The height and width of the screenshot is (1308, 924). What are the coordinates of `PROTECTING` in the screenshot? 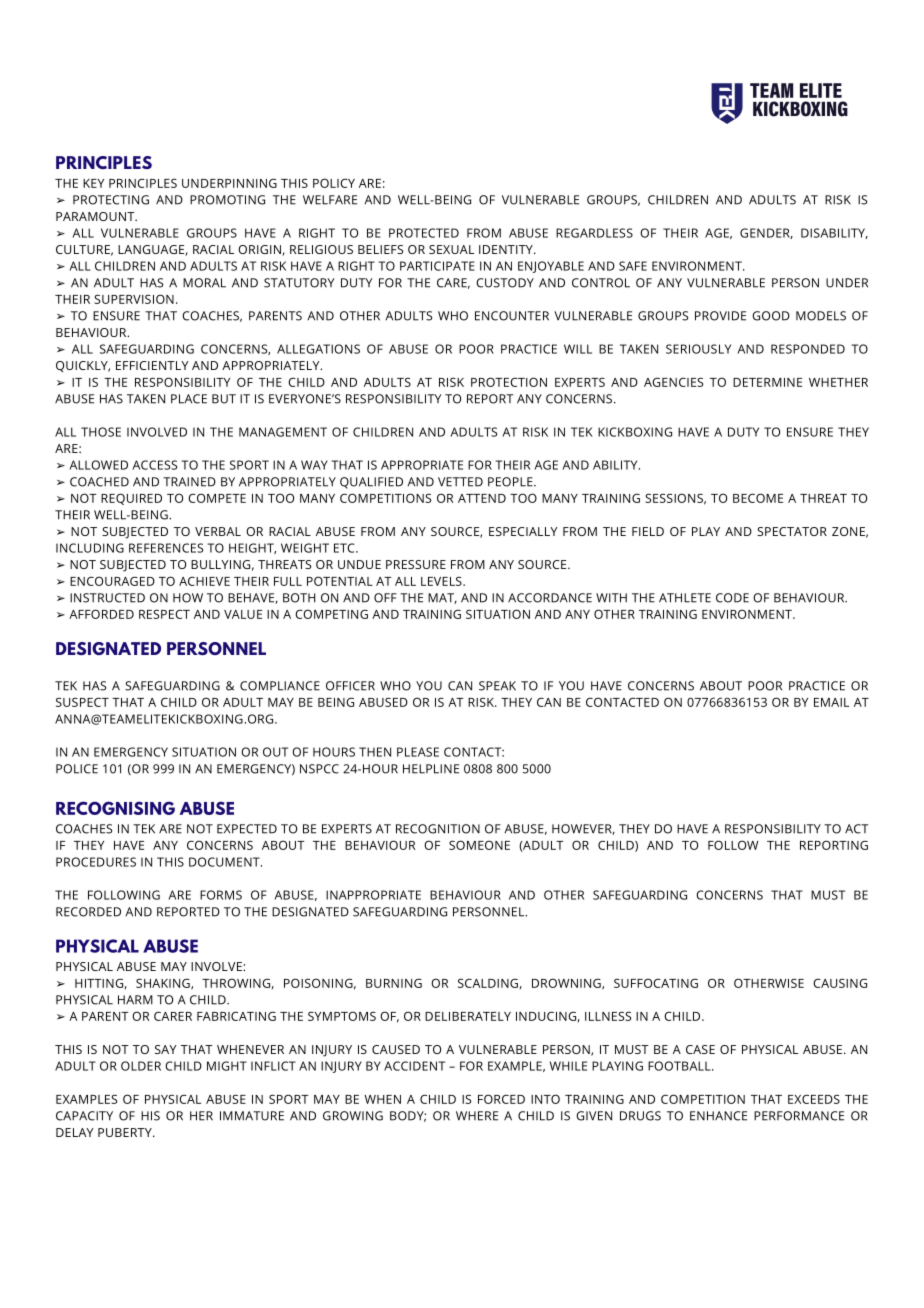 It's located at (111, 200).
